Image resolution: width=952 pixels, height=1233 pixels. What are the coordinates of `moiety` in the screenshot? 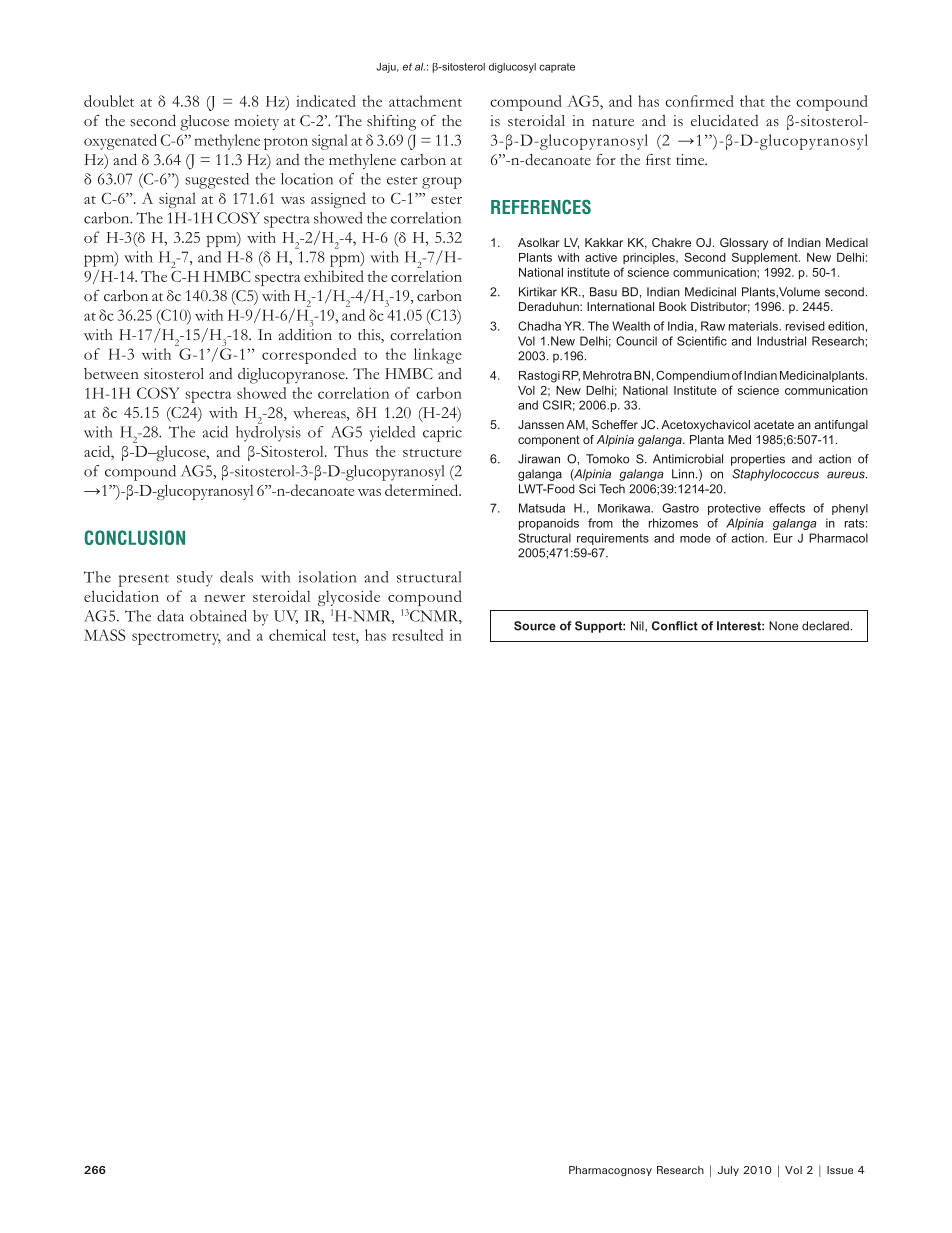 It's located at (256, 122).
